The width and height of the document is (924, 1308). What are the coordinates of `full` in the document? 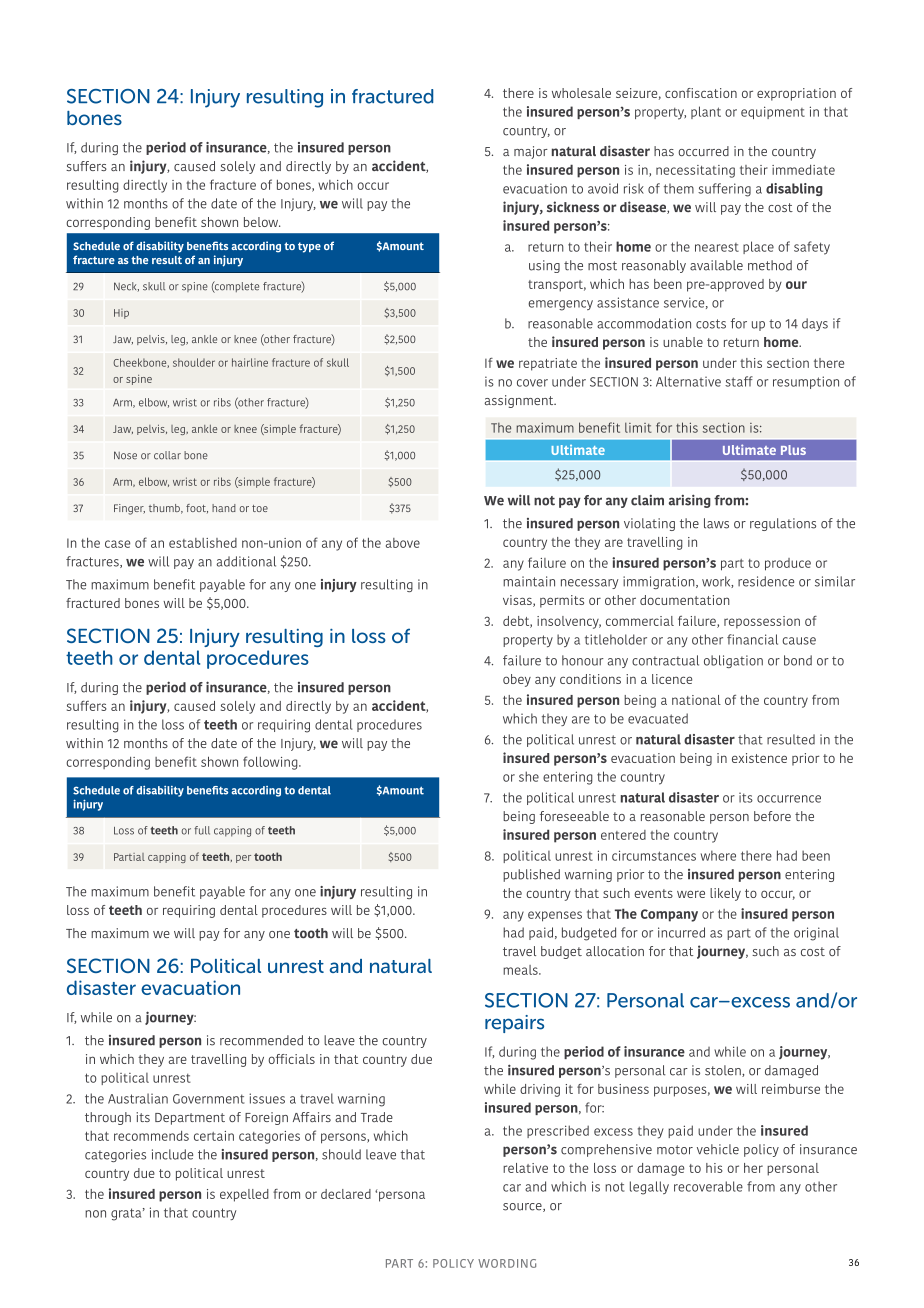 It's located at (202, 830).
